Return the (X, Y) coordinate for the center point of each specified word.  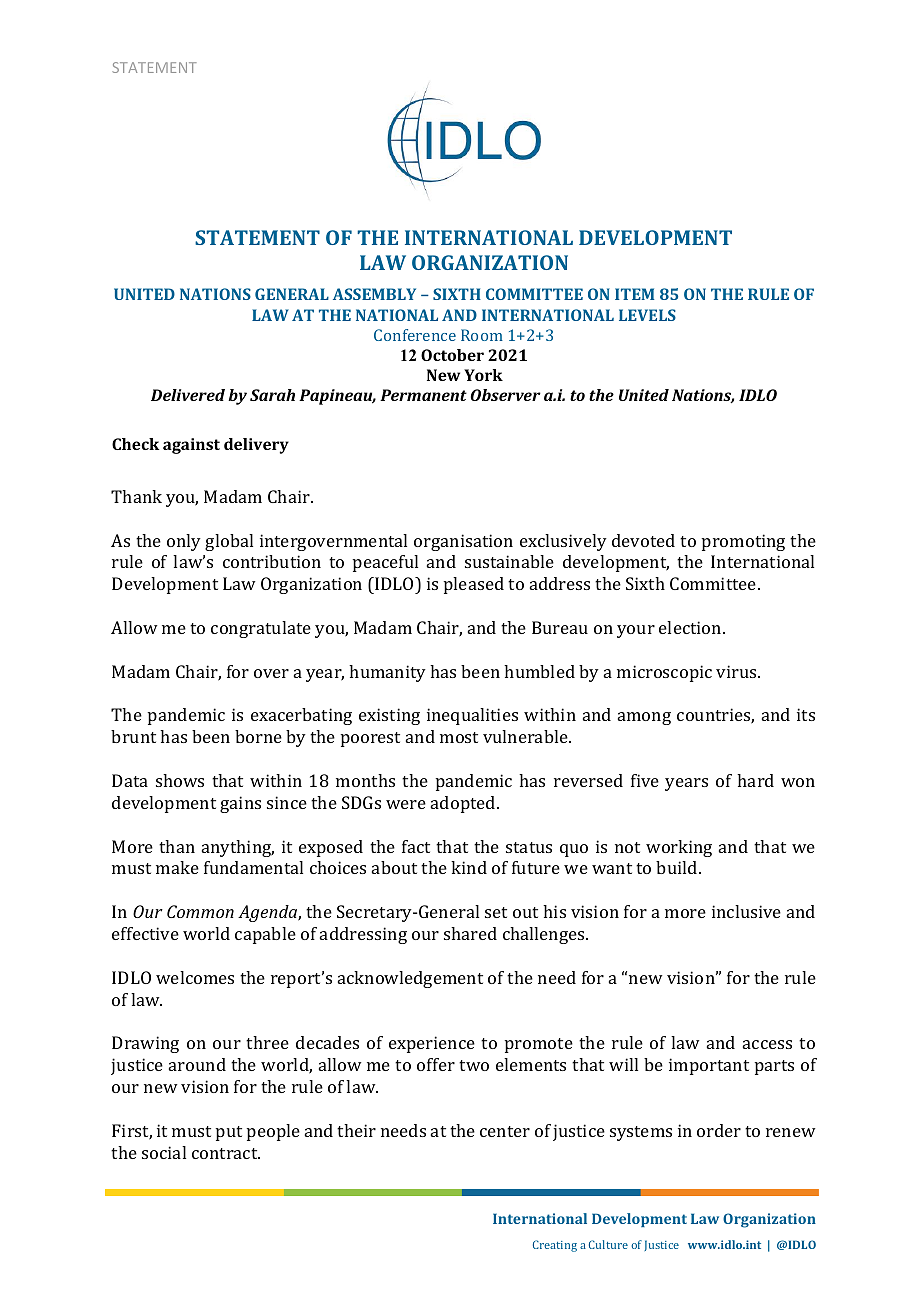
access (767, 1044)
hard (755, 780)
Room (482, 335)
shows (180, 780)
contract (226, 1153)
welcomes (195, 977)
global (229, 542)
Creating (555, 1246)
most (459, 737)
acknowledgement (410, 979)
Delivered (188, 395)
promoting (743, 542)
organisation (463, 542)
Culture (608, 1244)
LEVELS (647, 315)
